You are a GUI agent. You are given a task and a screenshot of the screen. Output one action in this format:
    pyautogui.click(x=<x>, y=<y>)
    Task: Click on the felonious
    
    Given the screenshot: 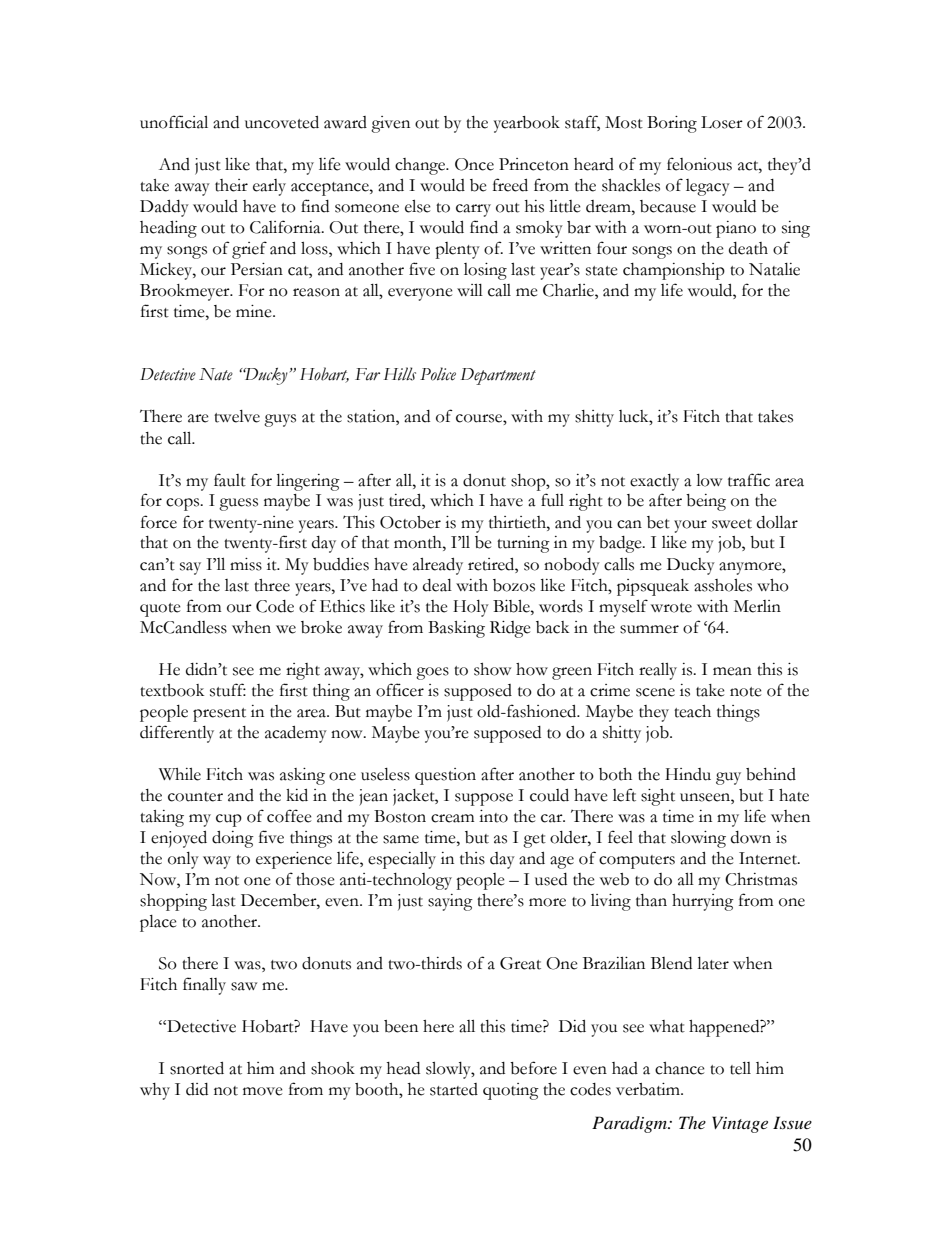 What is the action you would take?
    pyautogui.click(x=699, y=164)
